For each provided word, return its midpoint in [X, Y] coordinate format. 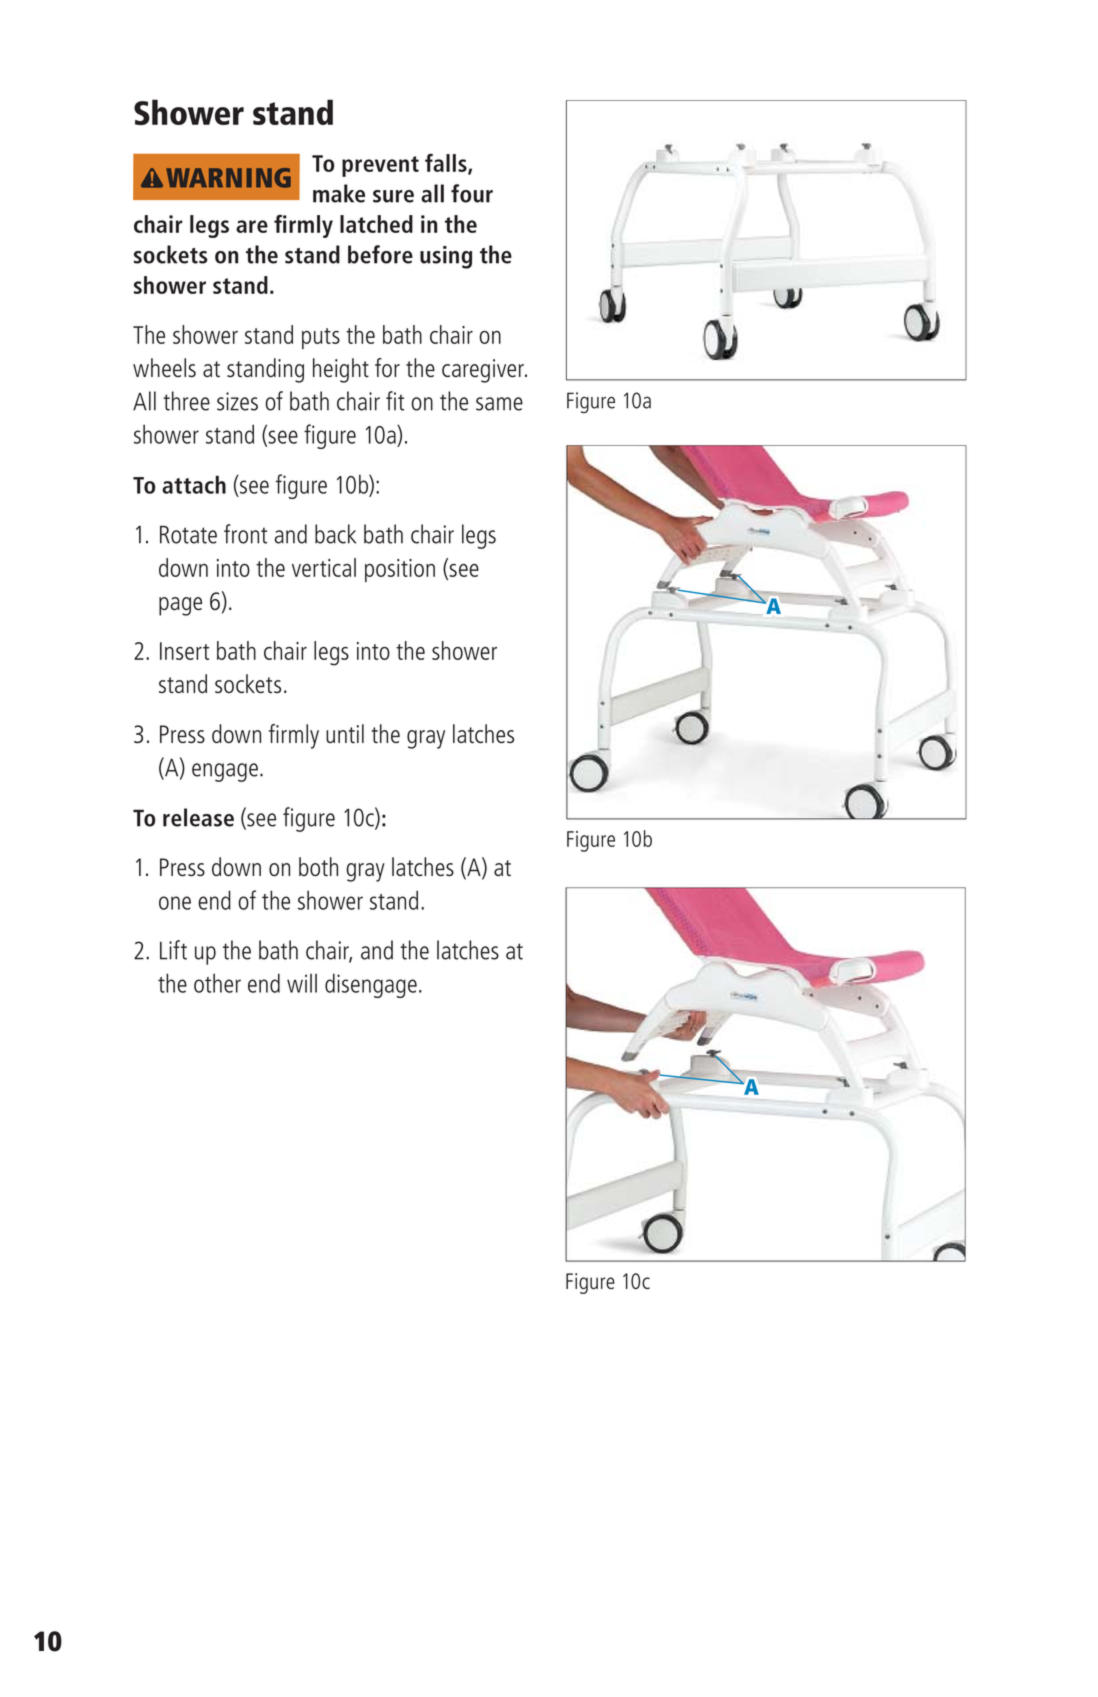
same [499, 404]
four [472, 193]
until [345, 733]
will [302, 983]
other [217, 983]
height [341, 370]
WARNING [228, 178]
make [339, 193]
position [400, 570]
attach [194, 485]
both [318, 866]
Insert [184, 651]
